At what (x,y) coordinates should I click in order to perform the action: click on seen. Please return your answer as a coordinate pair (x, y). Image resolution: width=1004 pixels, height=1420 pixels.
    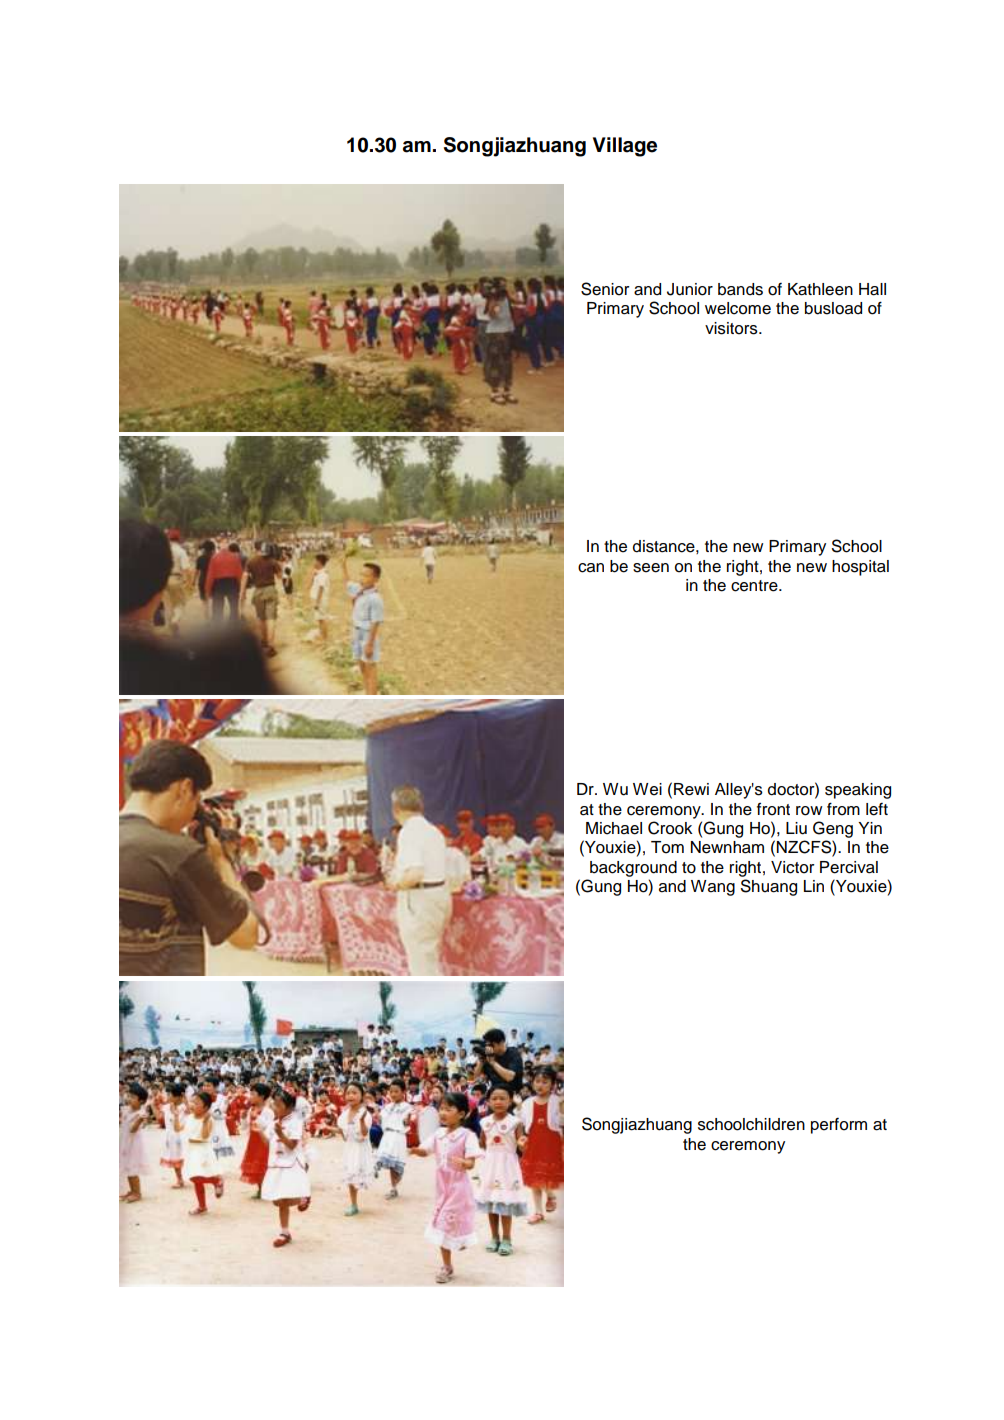
    Looking at the image, I should click on (651, 568).
